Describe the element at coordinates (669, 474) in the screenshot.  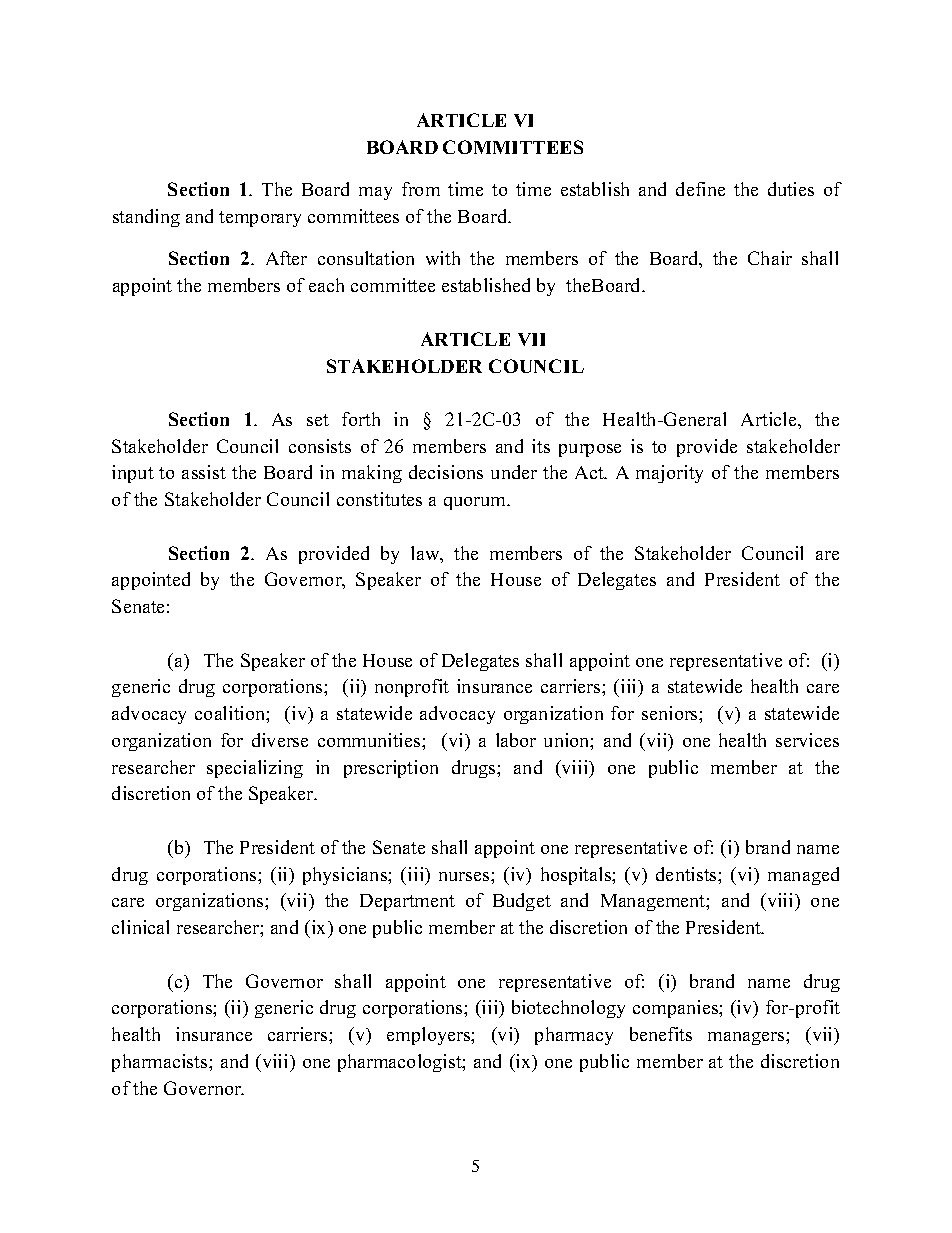
I see `majority` at that location.
